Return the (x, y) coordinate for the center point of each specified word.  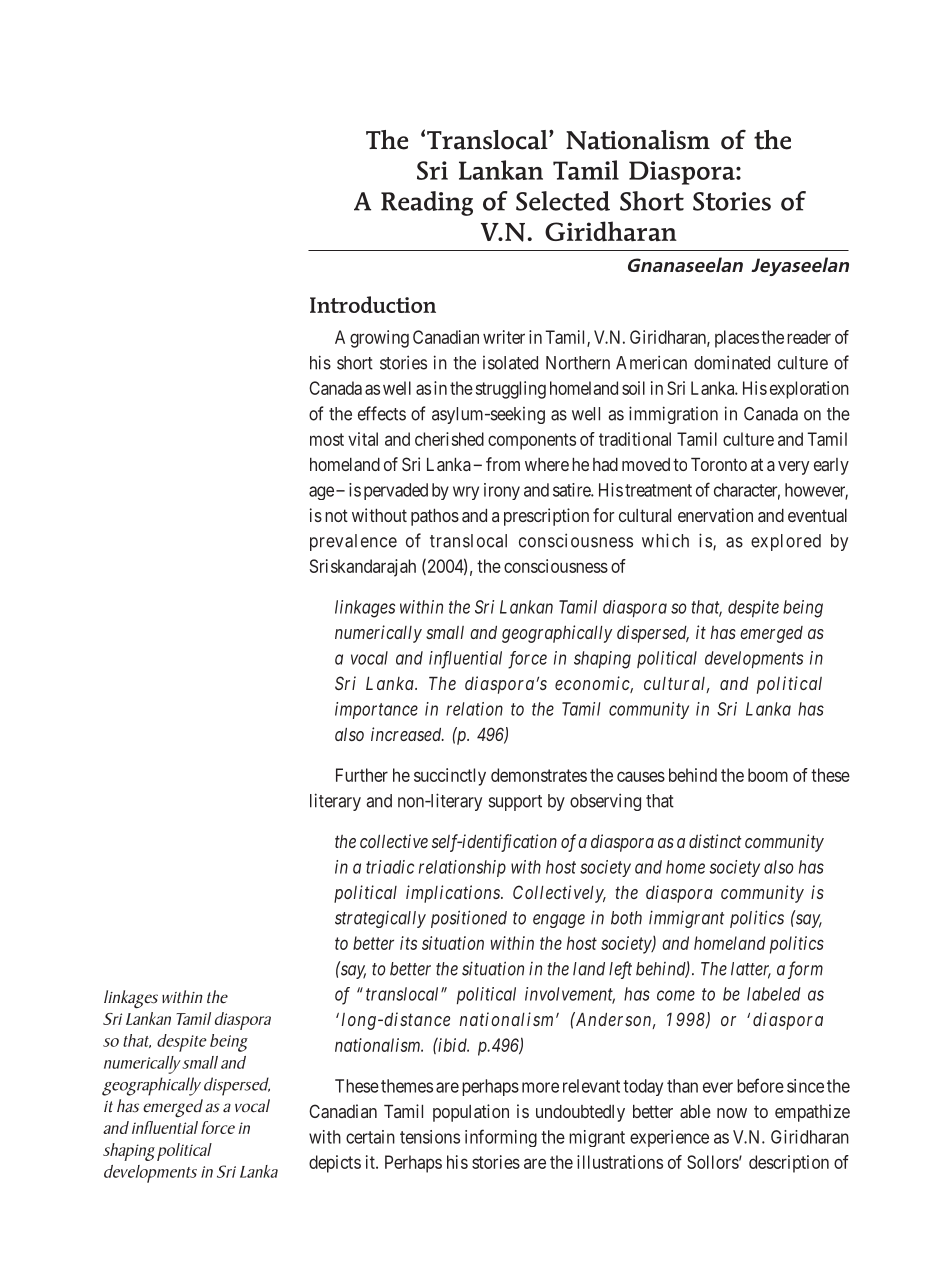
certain (370, 1137)
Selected (563, 201)
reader (809, 337)
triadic (390, 867)
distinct (715, 841)
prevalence (353, 542)
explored (786, 542)
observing (605, 802)
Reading (427, 203)
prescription (546, 517)
